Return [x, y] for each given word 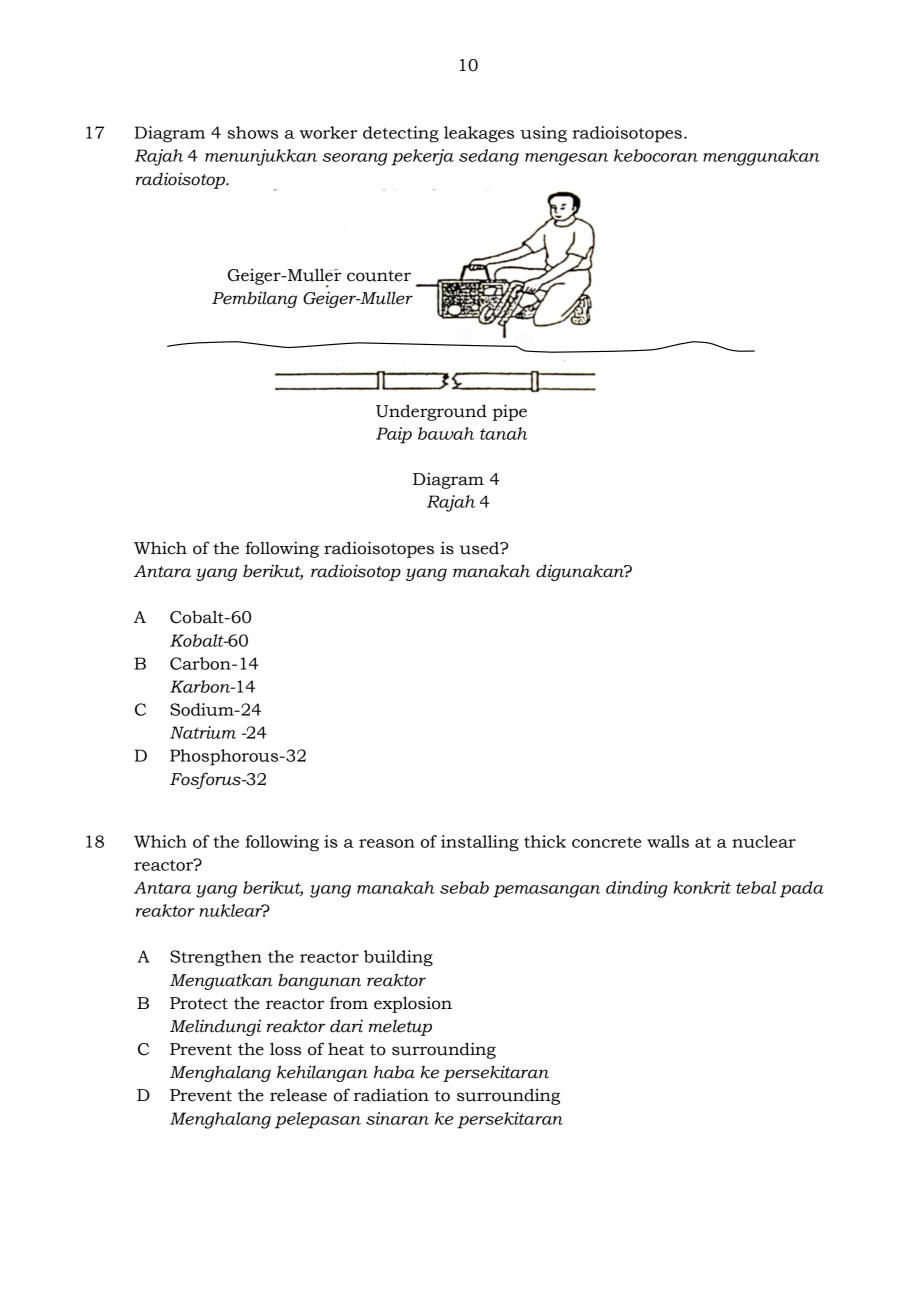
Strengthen [216, 958]
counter [379, 276]
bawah [446, 433]
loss [285, 1049]
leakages [479, 134]
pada [802, 889]
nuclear [764, 841]
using [543, 134]
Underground [431, 412]
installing [480, 843]
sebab [464, 887]
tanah [503, 433]
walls [668, 841]
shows [253, 132]
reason [387, 843]
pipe [510, 412]
